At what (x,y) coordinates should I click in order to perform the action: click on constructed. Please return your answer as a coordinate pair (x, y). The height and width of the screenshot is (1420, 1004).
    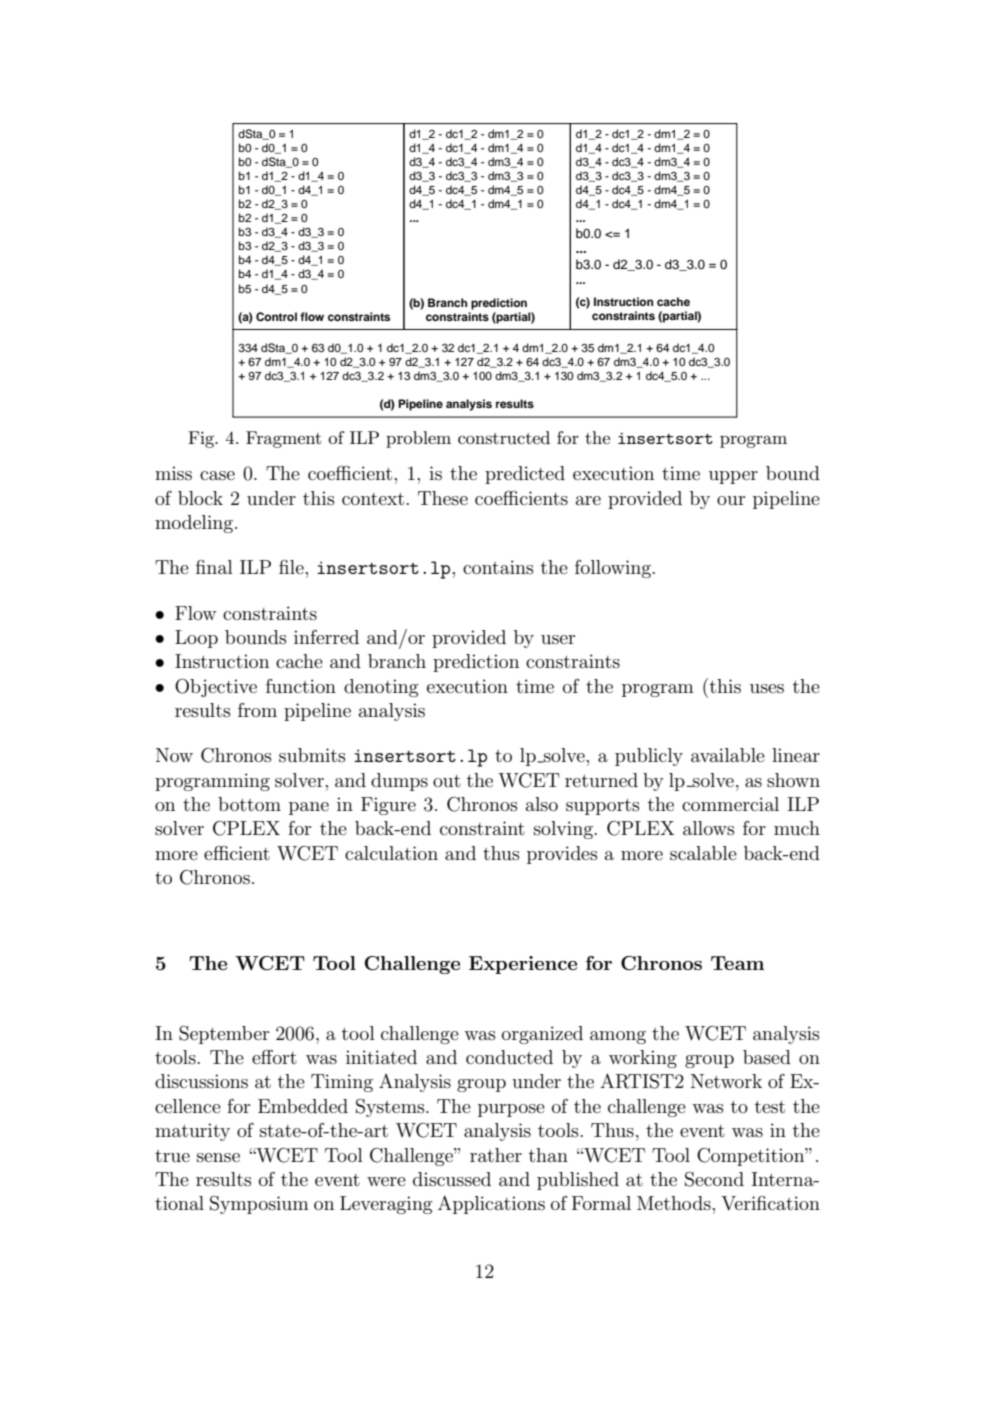
    Looking at the image, I should click on (504, 437).
